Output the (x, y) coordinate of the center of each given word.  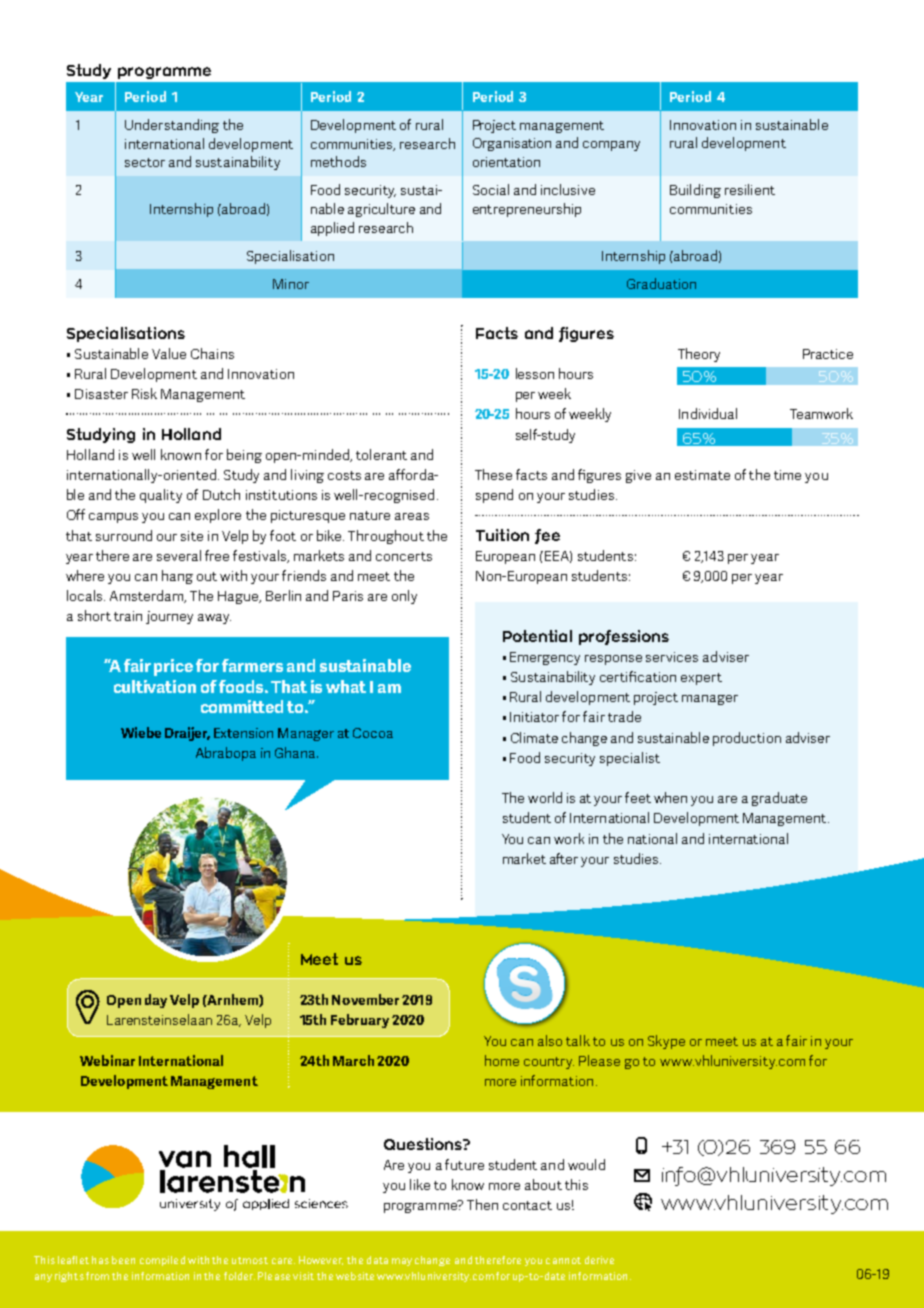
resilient (750, 189)
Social (491, 189)
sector (145, 162)
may (402, 1262)
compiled (162, 1261)
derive (599, 1260)
